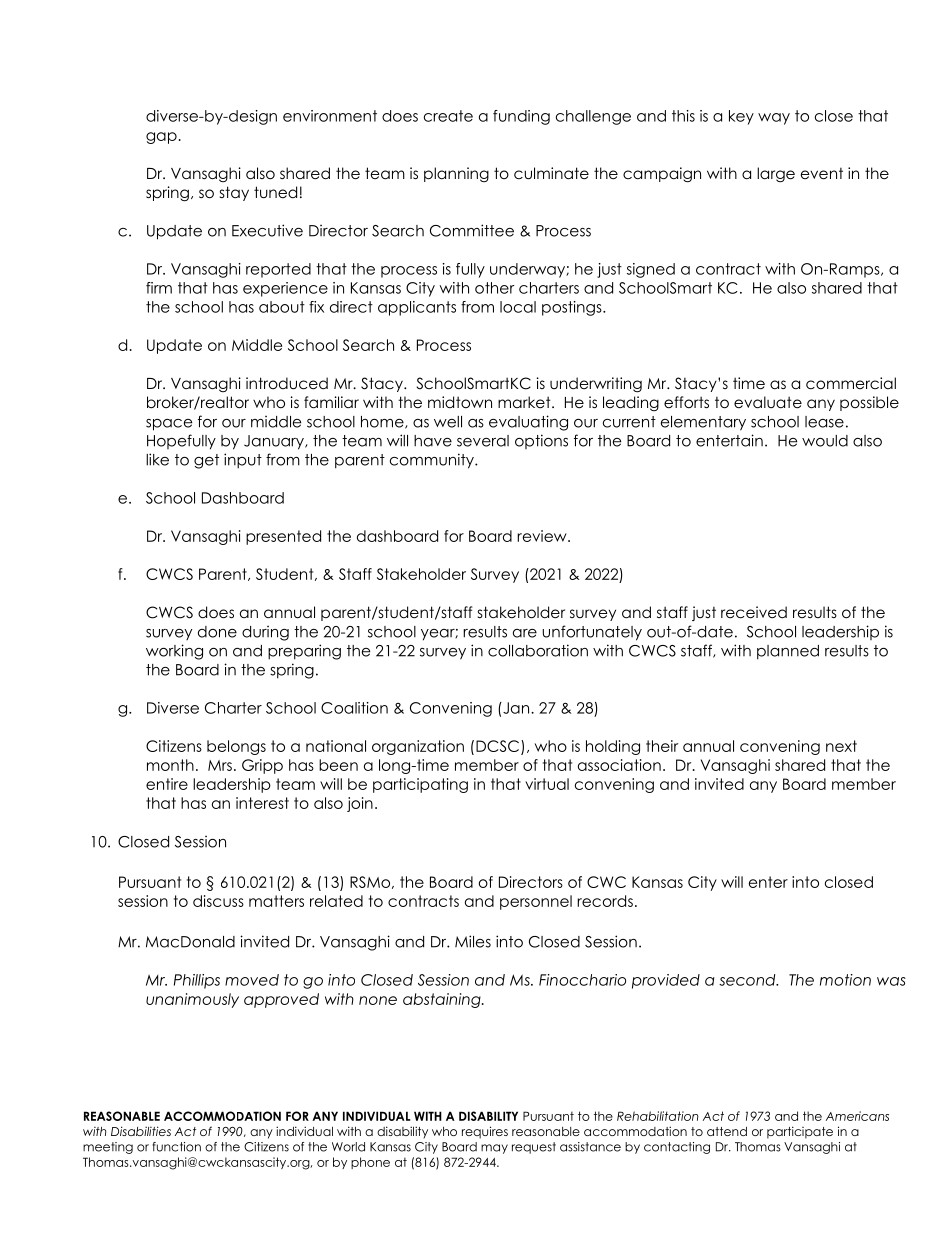  I want to click on funding, so click(521, 117).
